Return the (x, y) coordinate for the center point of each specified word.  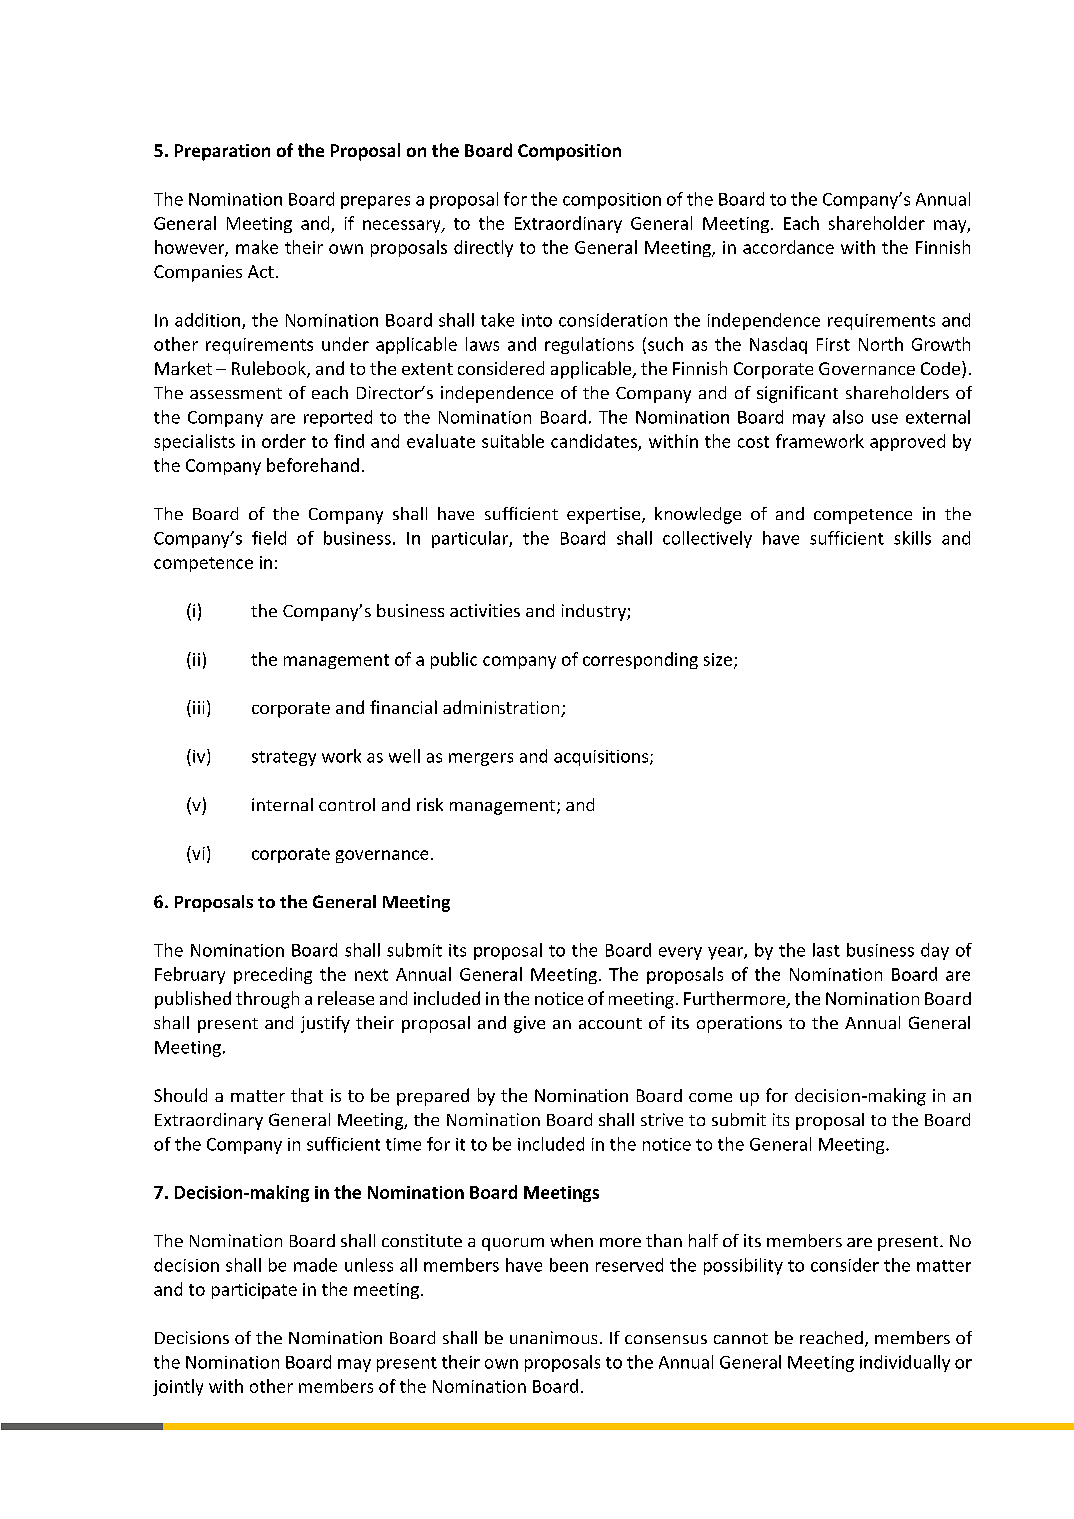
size (718, 659)
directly (483, 248)
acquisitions (602, 758)
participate (254, 1291)
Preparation (222, 152)
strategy (284, 758)
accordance (788, 247)
